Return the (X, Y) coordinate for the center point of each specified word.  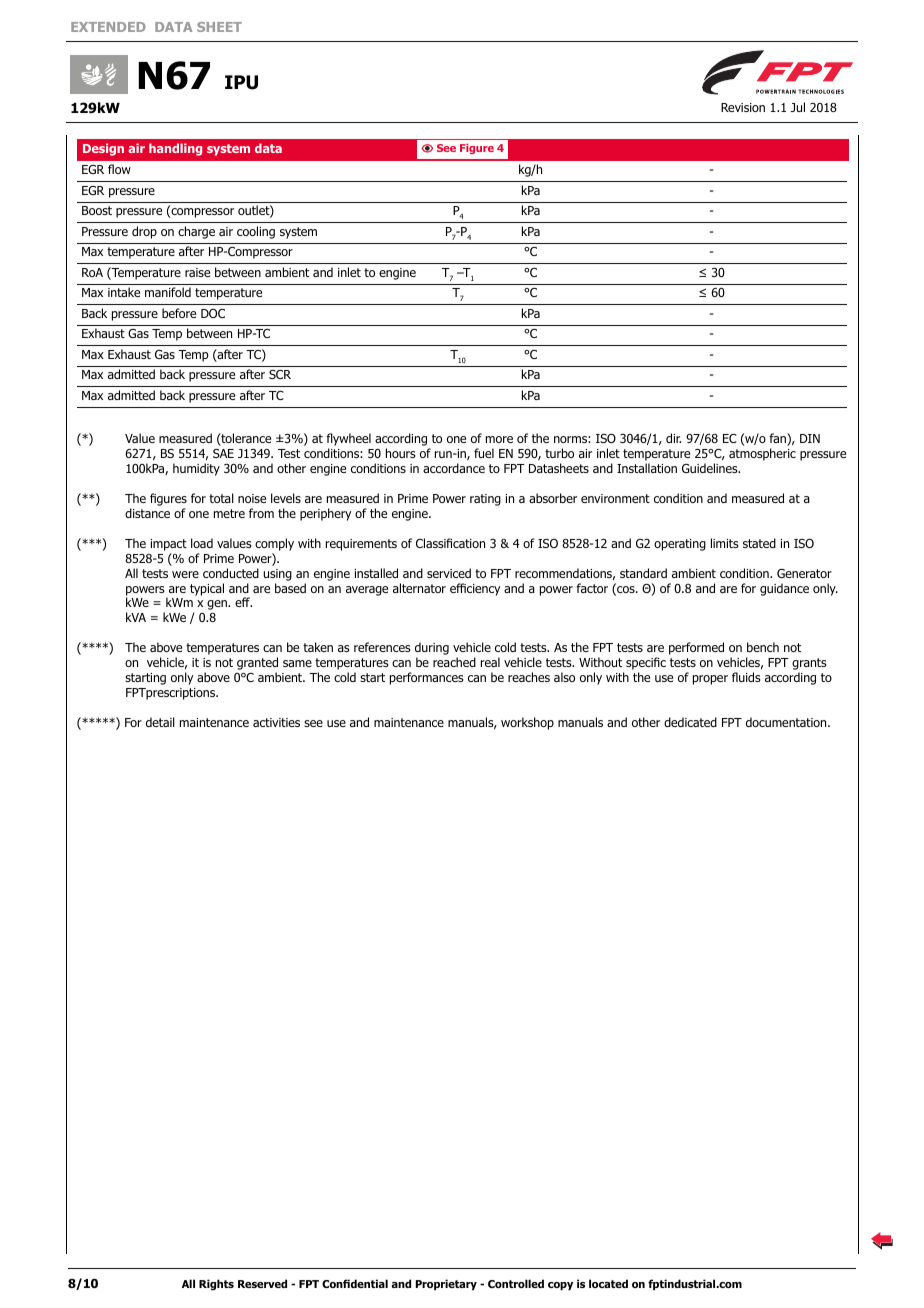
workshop (527, 723)
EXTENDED (108, 27)
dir (673, 438)
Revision (743, 107)
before (179, 313)
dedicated (690, 722)
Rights (216, 1285)
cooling (256, 232)
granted (257, 665)
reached (454, 662)
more (499, 439)
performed (696, 648)
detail (160, 722)
